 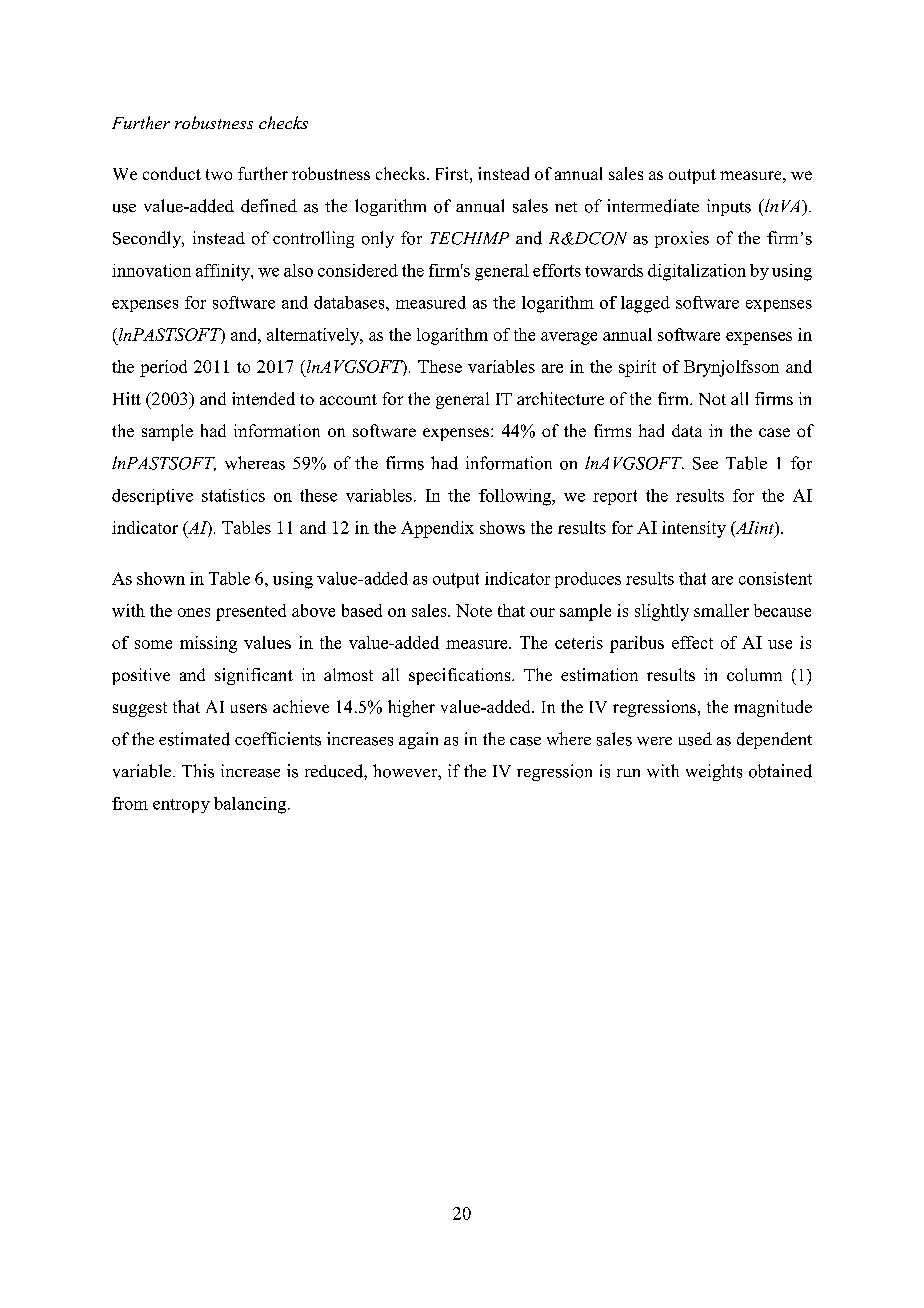 What do you see at coordinates (198, 771) in the document?
I see `This` at bounding box center [198, 771].
